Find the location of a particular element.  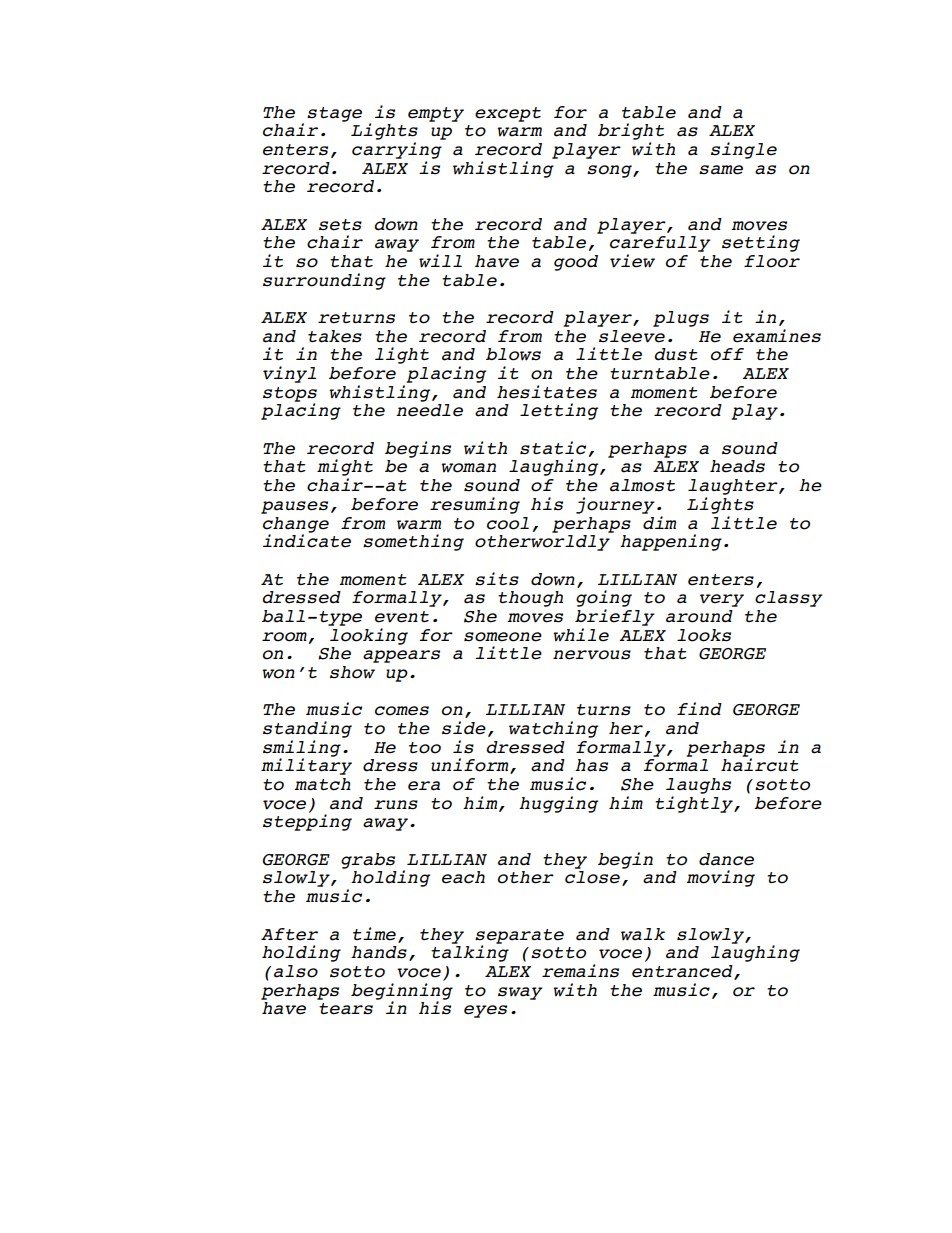

tears is located at coordinates (346, 1009).
